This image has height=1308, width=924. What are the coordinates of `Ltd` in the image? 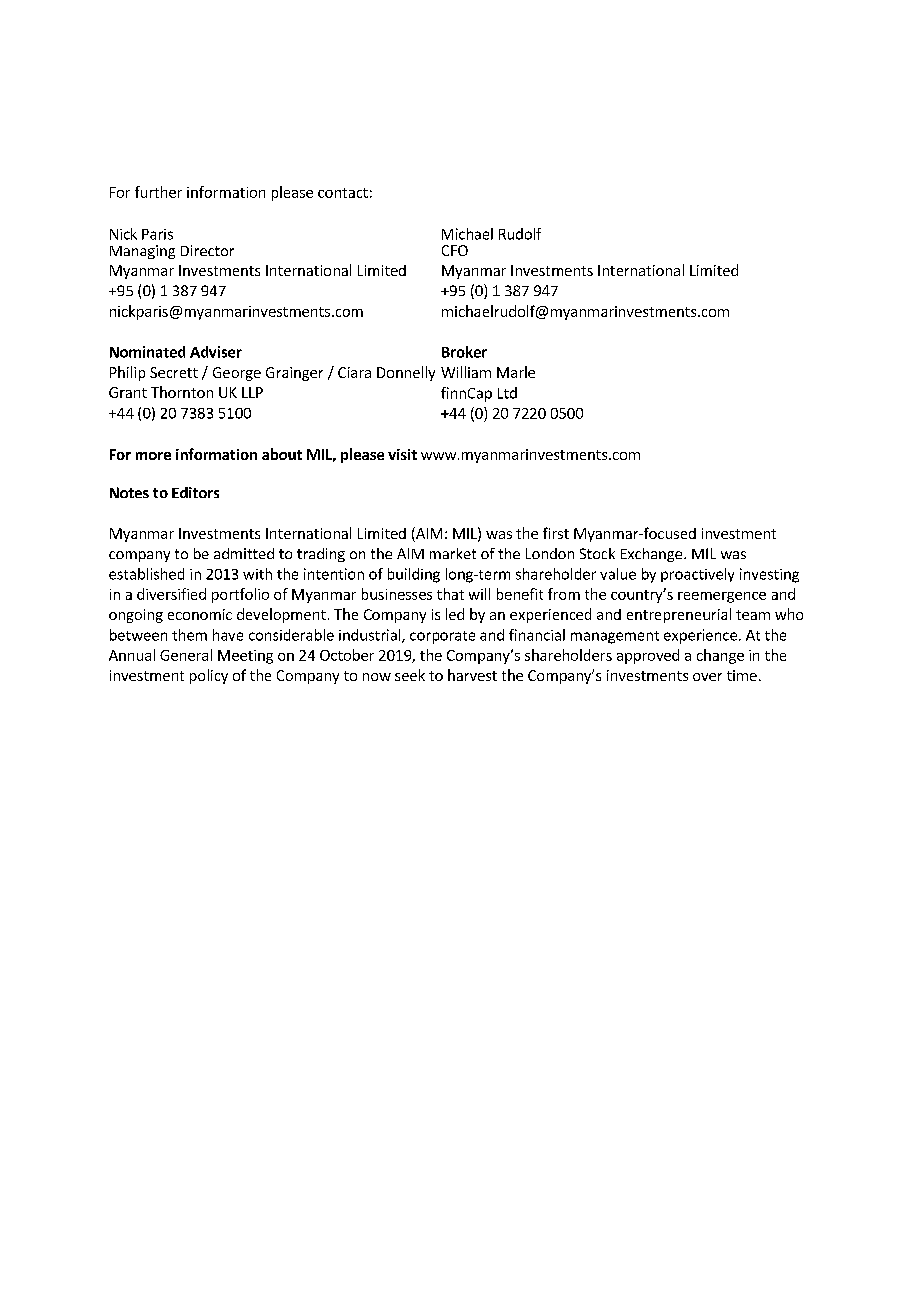 It's located at (507, 393).
